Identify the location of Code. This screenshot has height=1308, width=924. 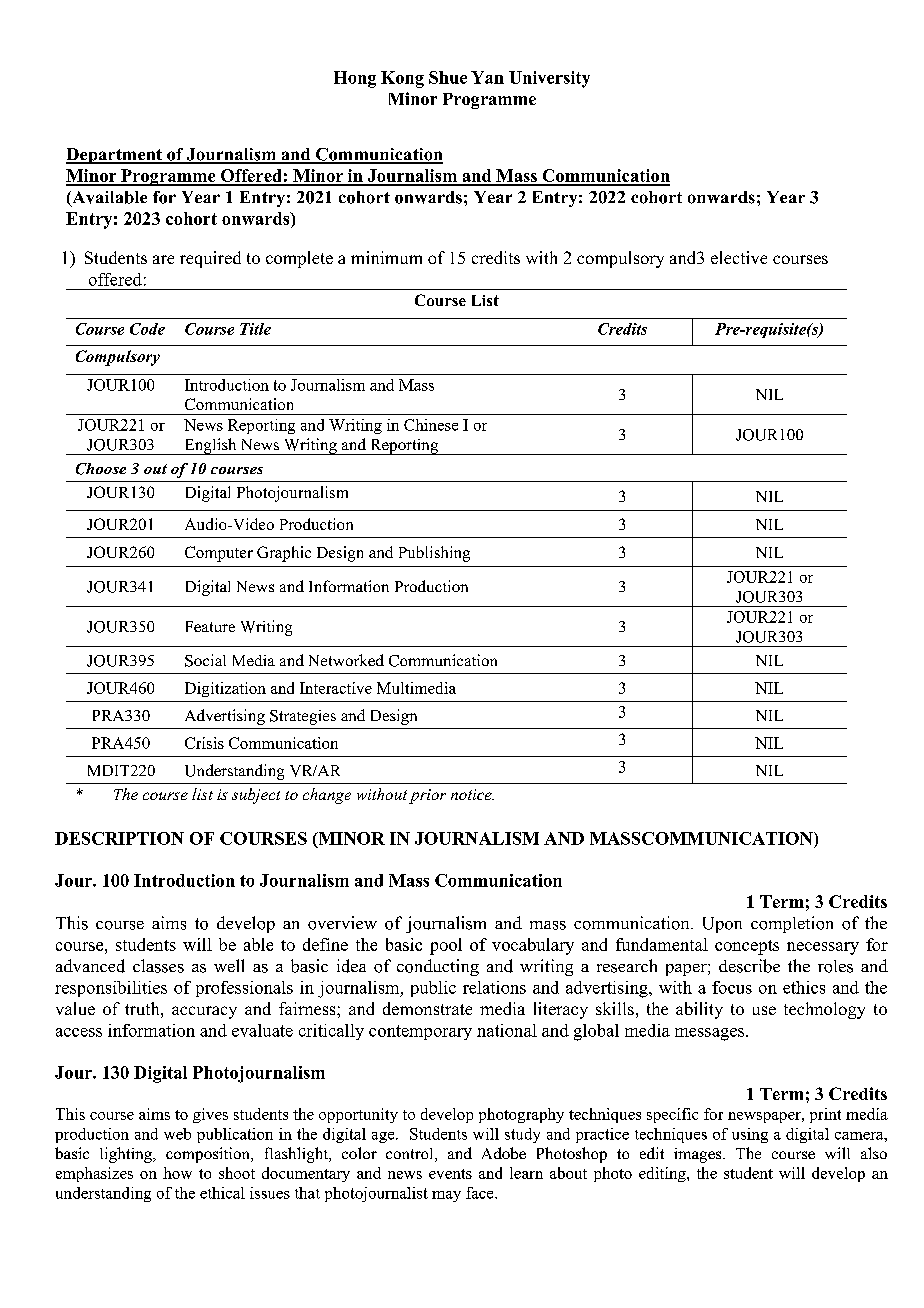
(147, 329).
